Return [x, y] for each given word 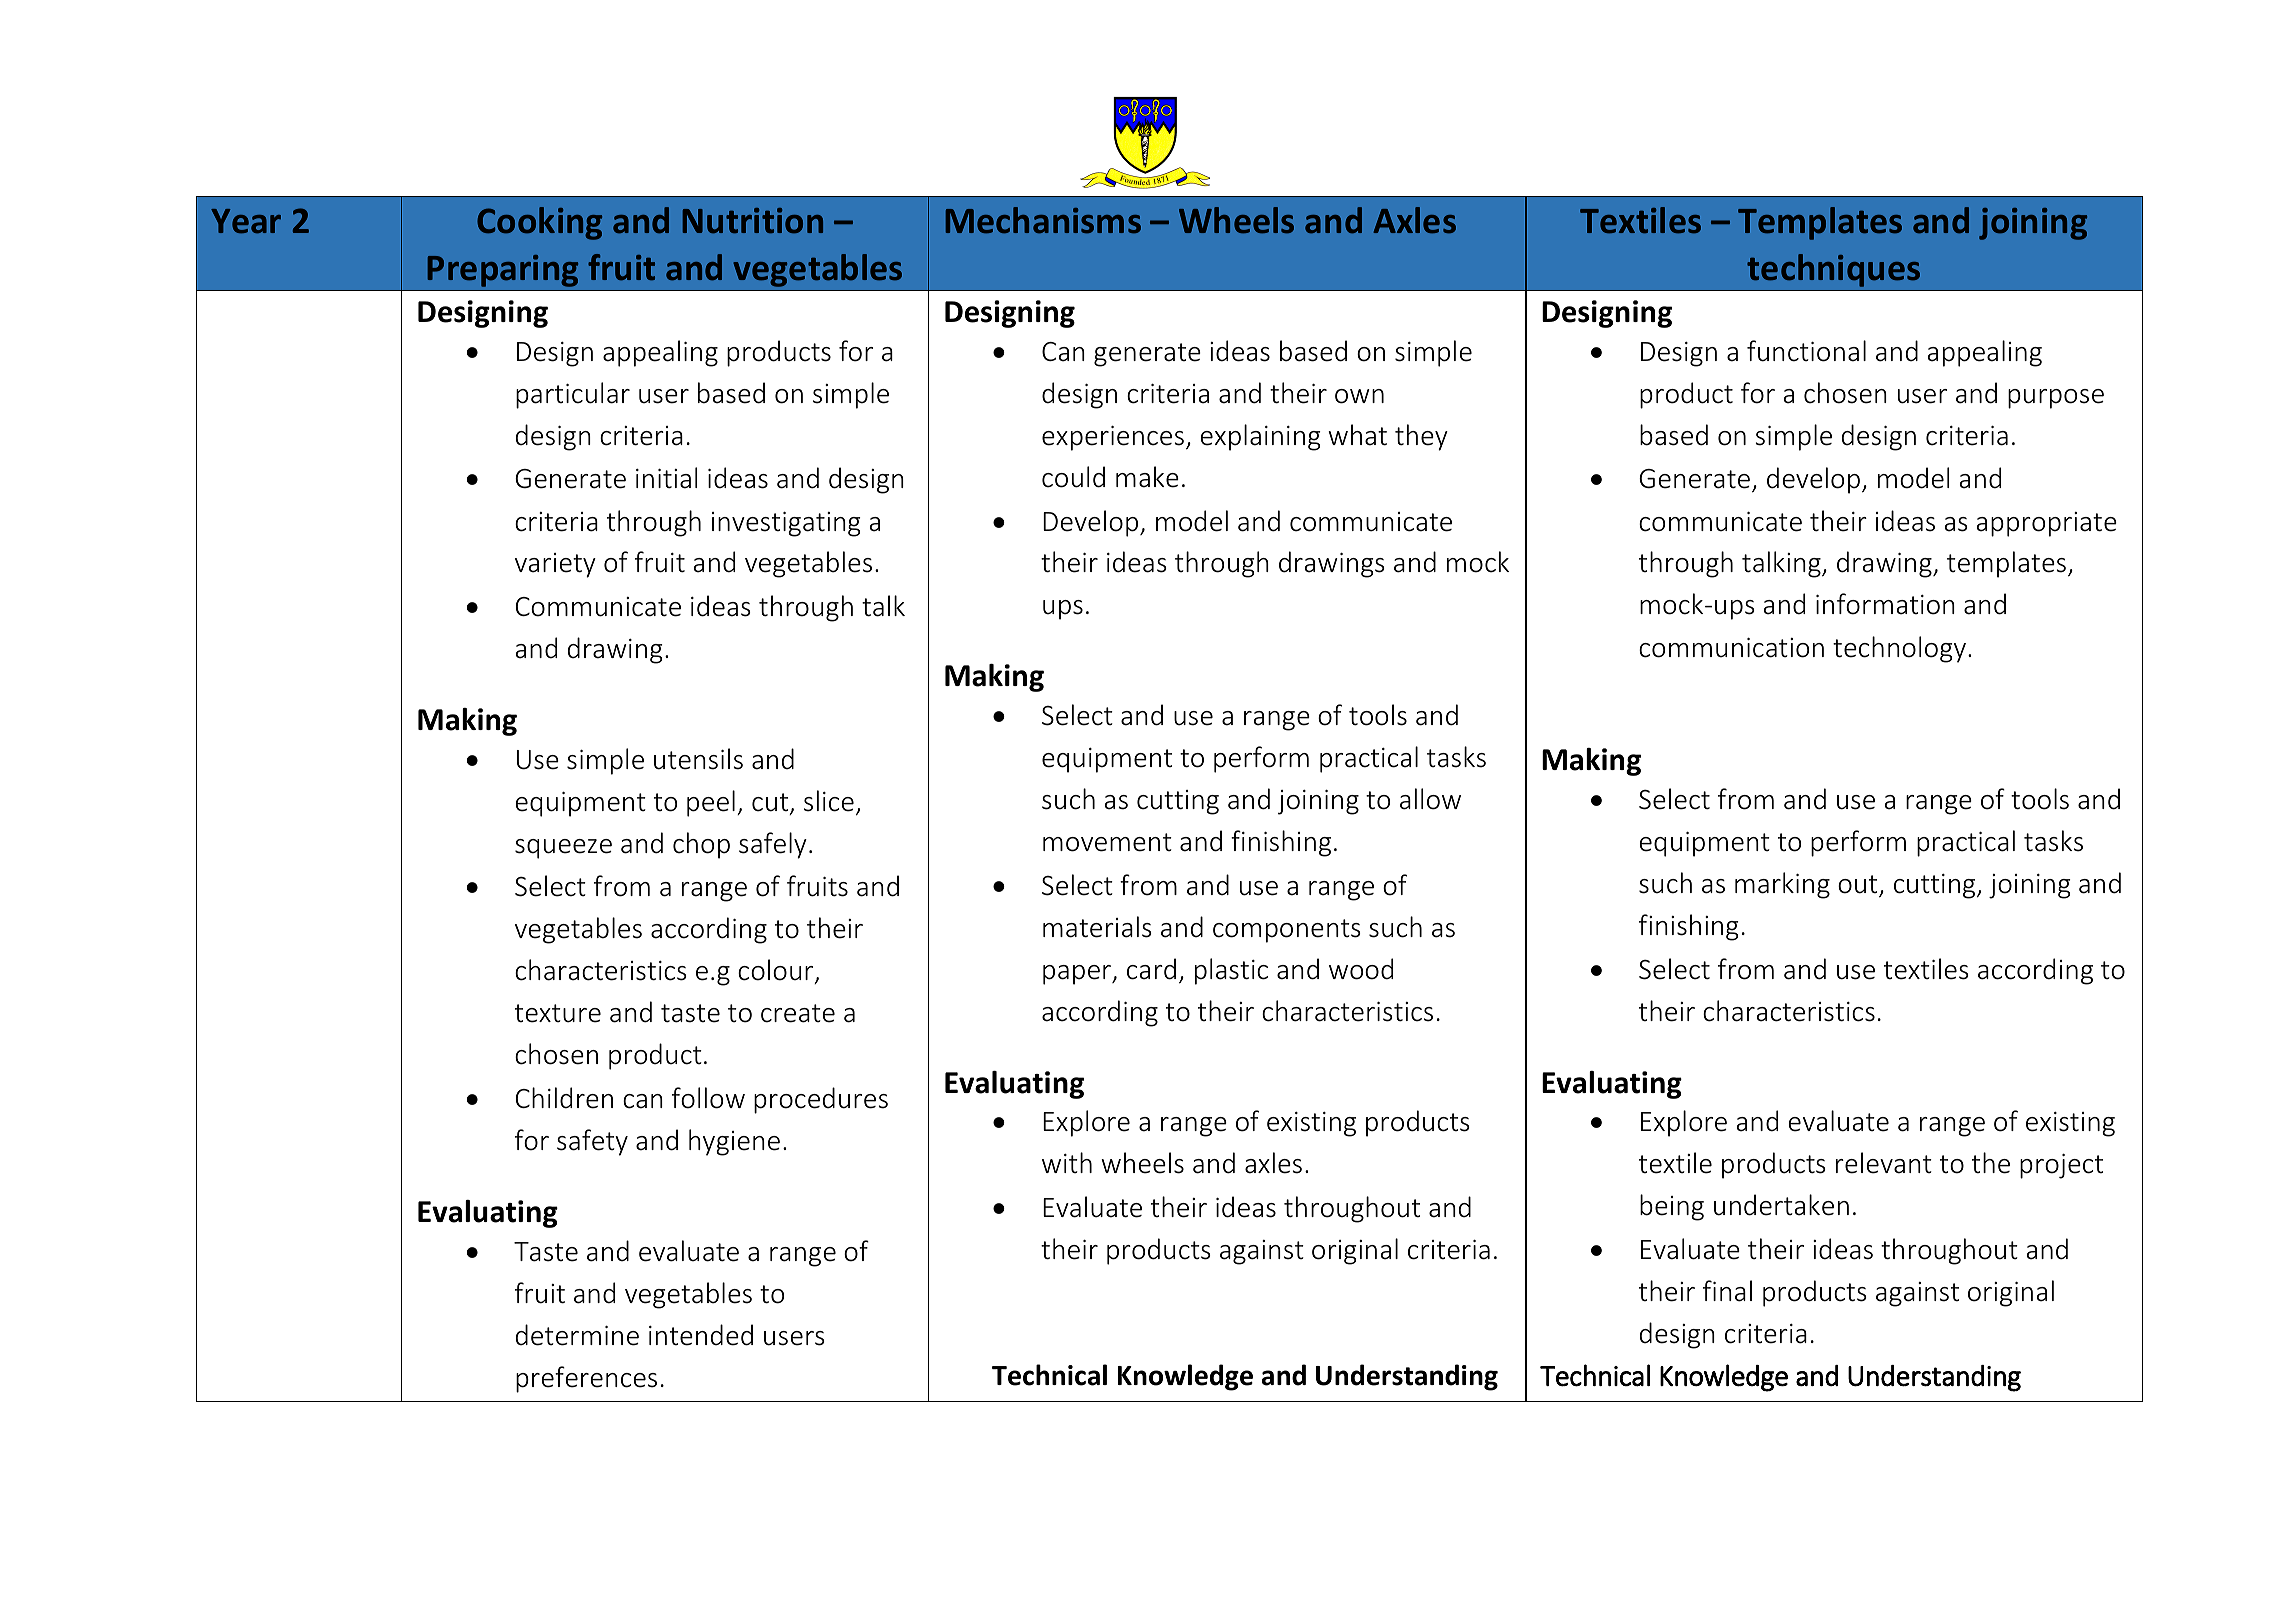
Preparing [503, 271]
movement [1107, 842]
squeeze [563, 849]
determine [577, 1335]
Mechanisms [1043, 220]
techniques [1833, 270]
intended [701, 1335]
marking [1782, 885]
